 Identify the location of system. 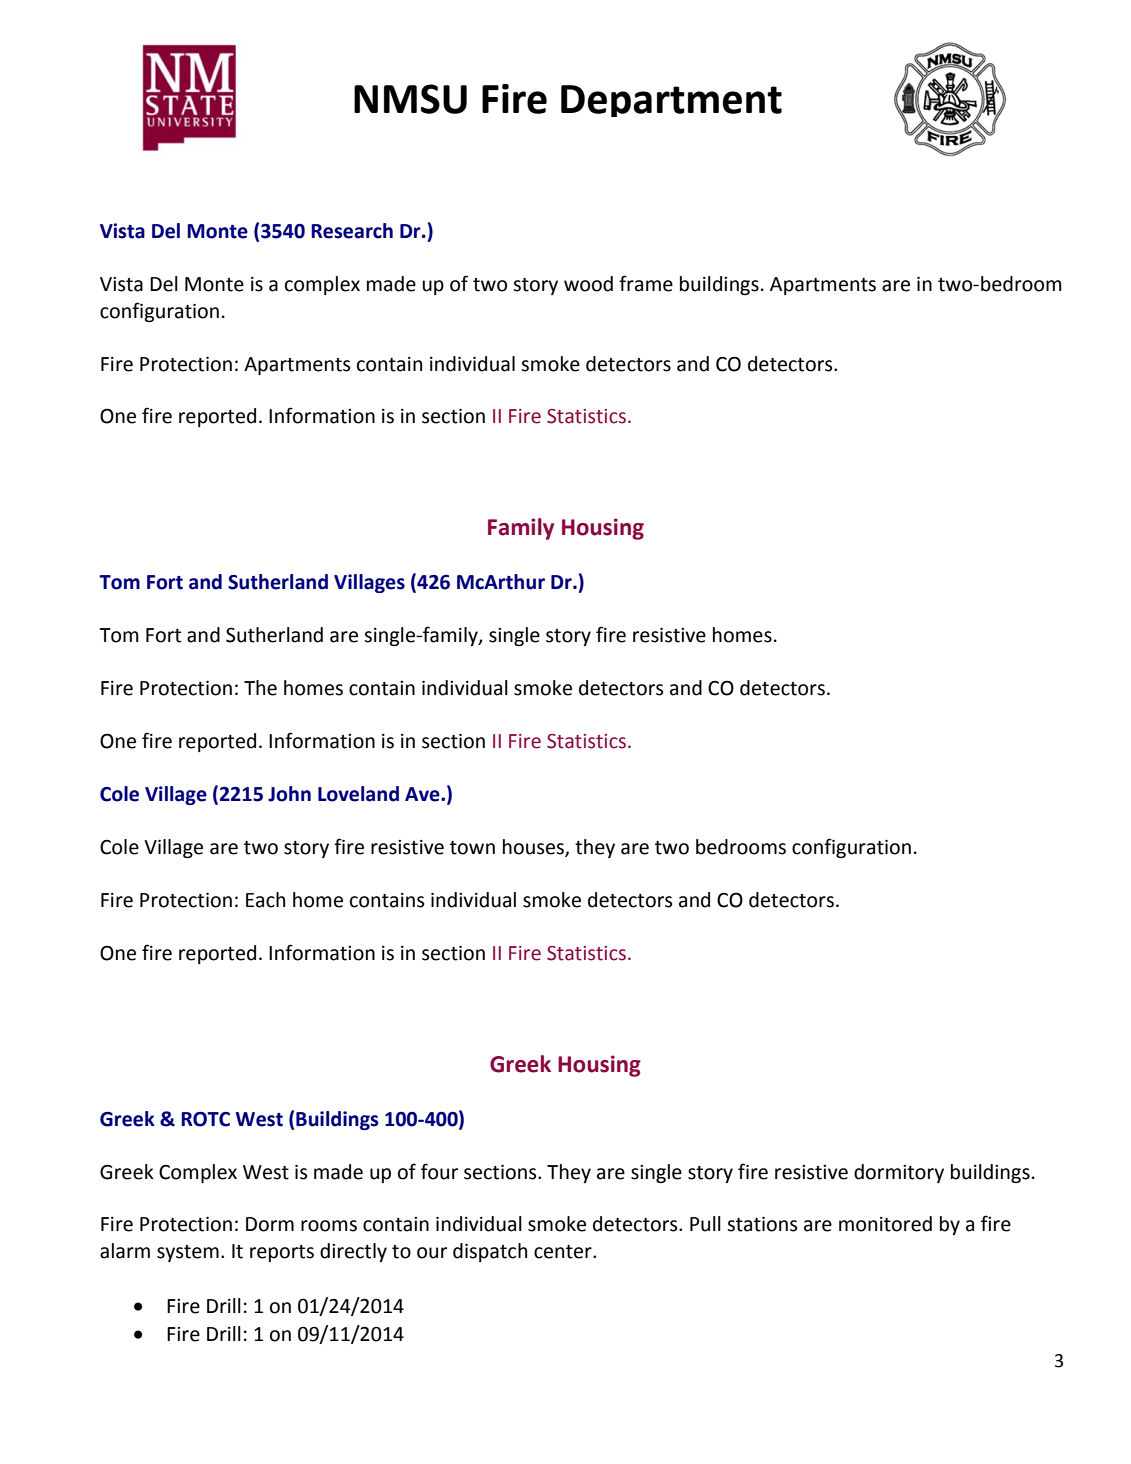
(188, 1253).
